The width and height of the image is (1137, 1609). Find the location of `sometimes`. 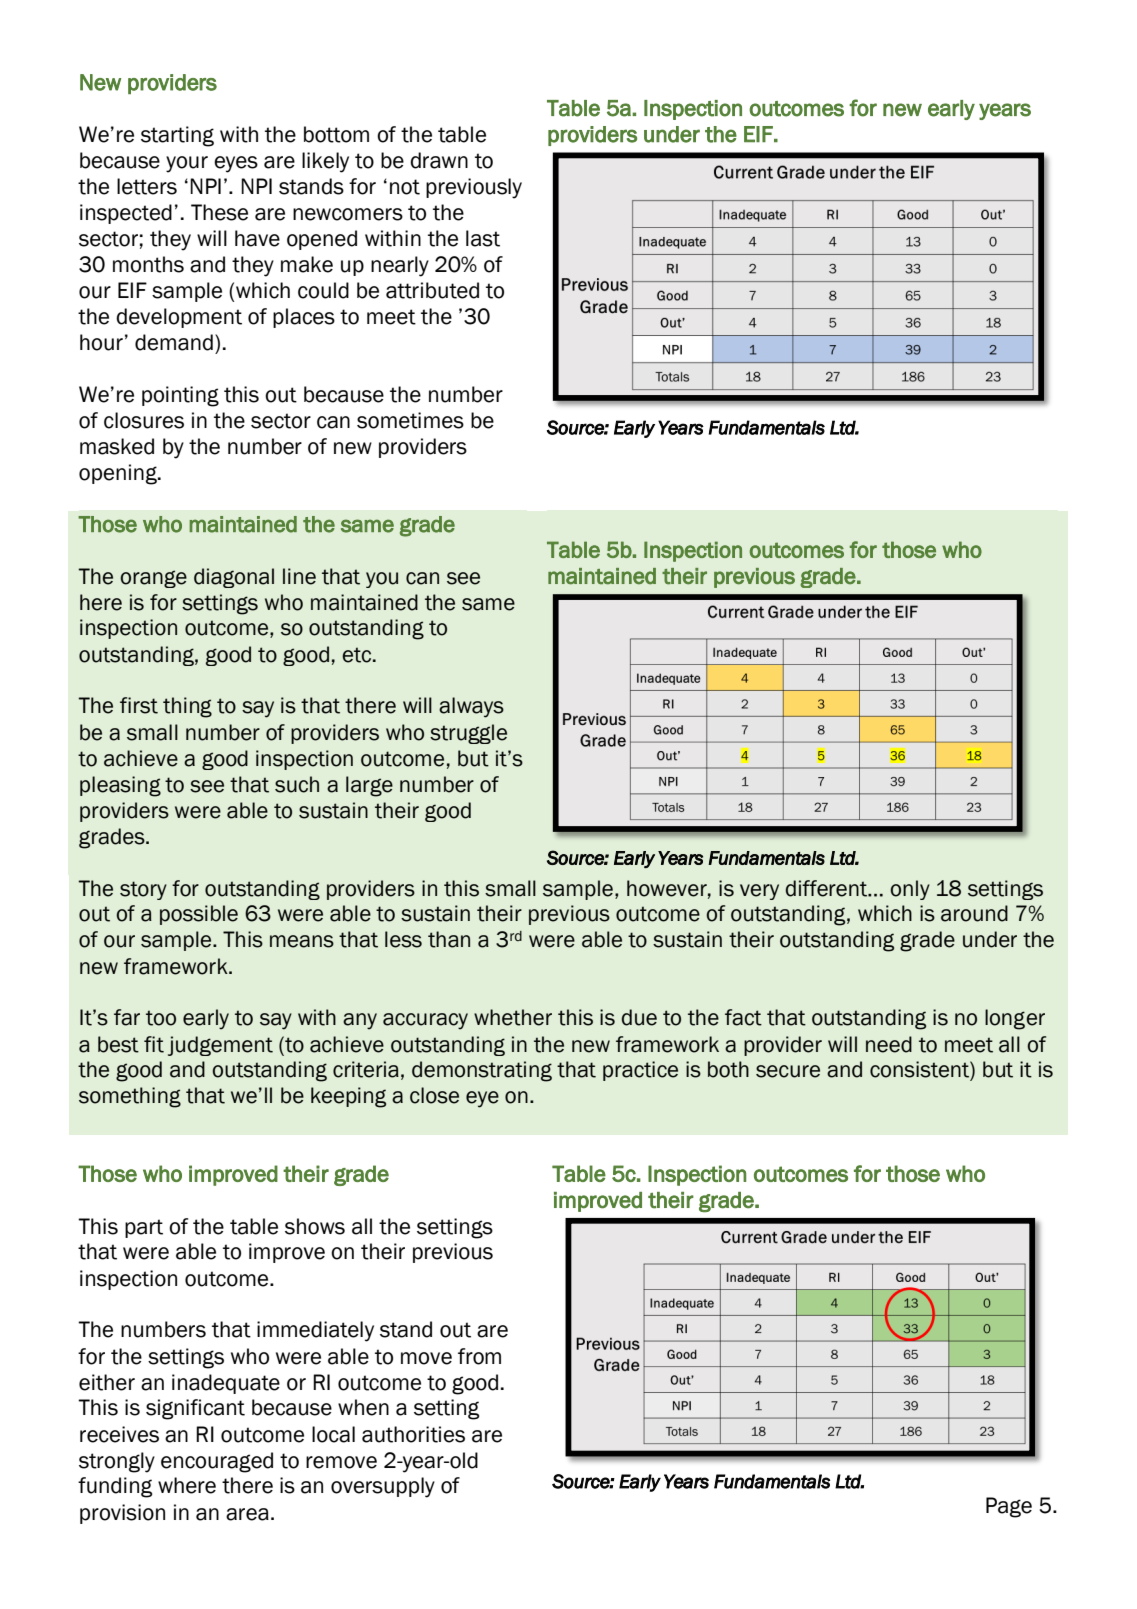

sometimes is located at coordinates (410, 420).
